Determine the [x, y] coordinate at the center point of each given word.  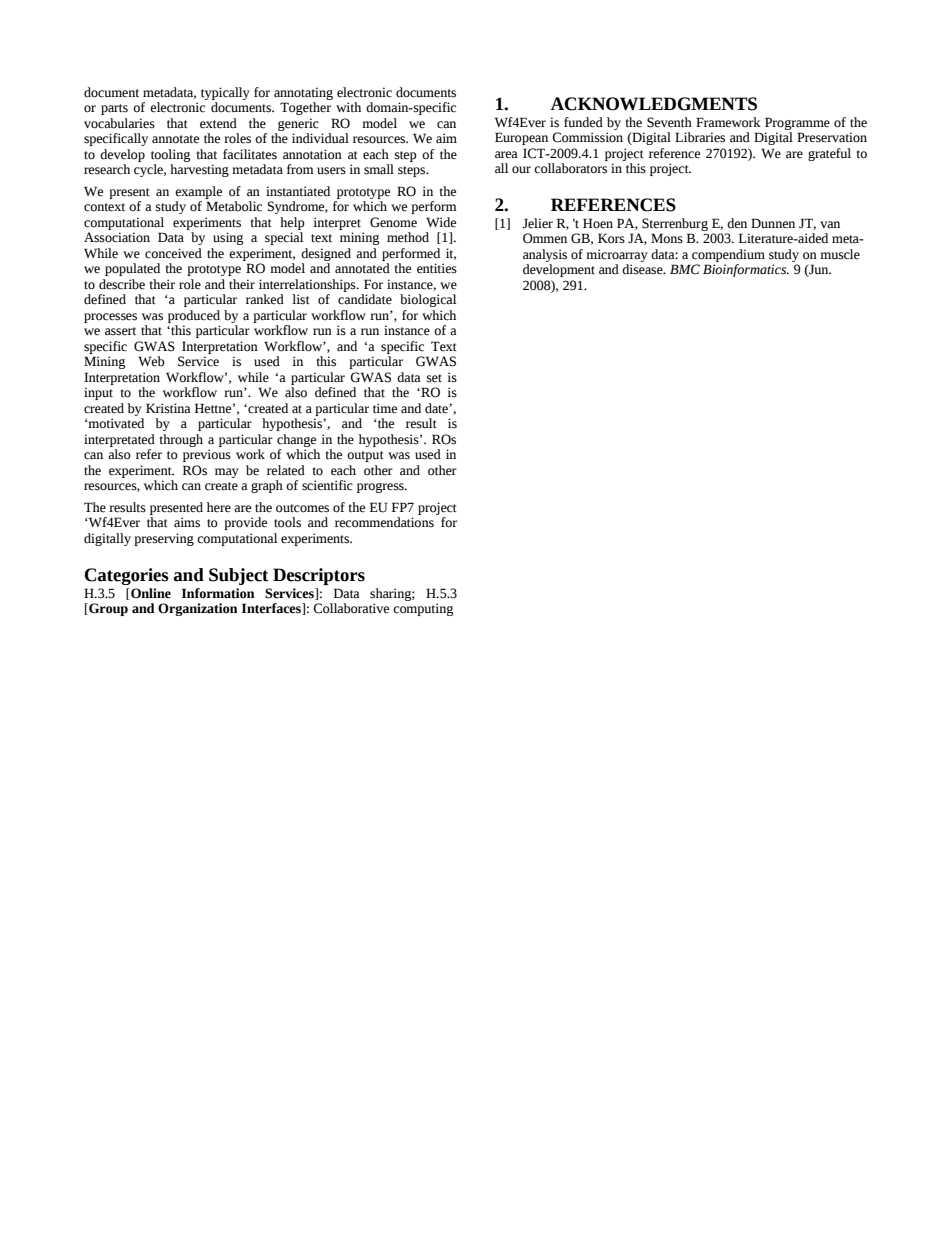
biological [428, 300]
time [385, 408]
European [521, 138]
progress [381, 488]
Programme [797, 123]
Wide [441, 222]
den [737, 223]
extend [218, 123]
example [198, 192]
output [365, 456]
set [434, 378]
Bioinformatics [746, 270]
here [219, 507]
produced [194, 316]
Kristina [168, 408]
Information [218, 593]
